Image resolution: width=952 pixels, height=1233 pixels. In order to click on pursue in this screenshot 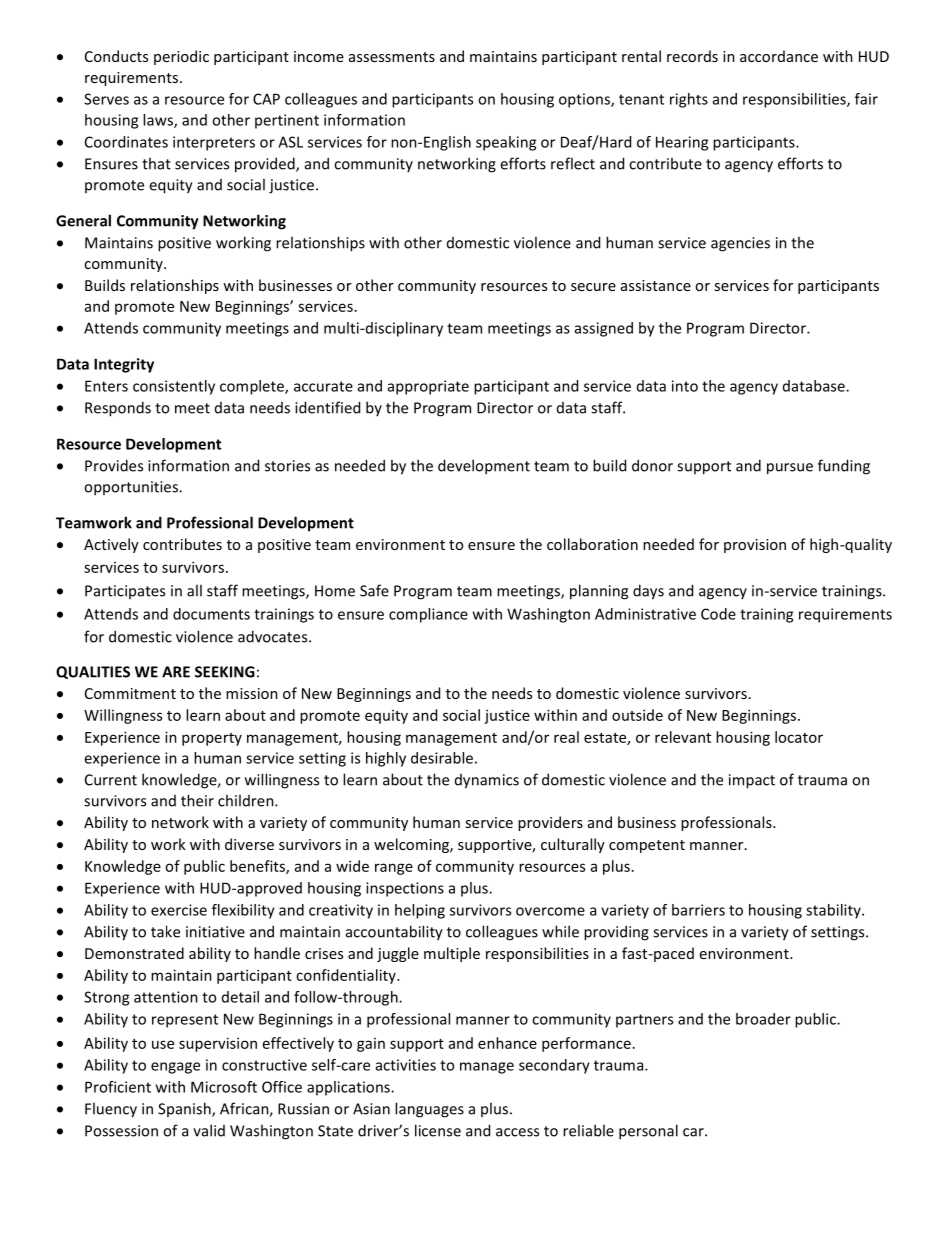, I will do `click(790, 469)`.
